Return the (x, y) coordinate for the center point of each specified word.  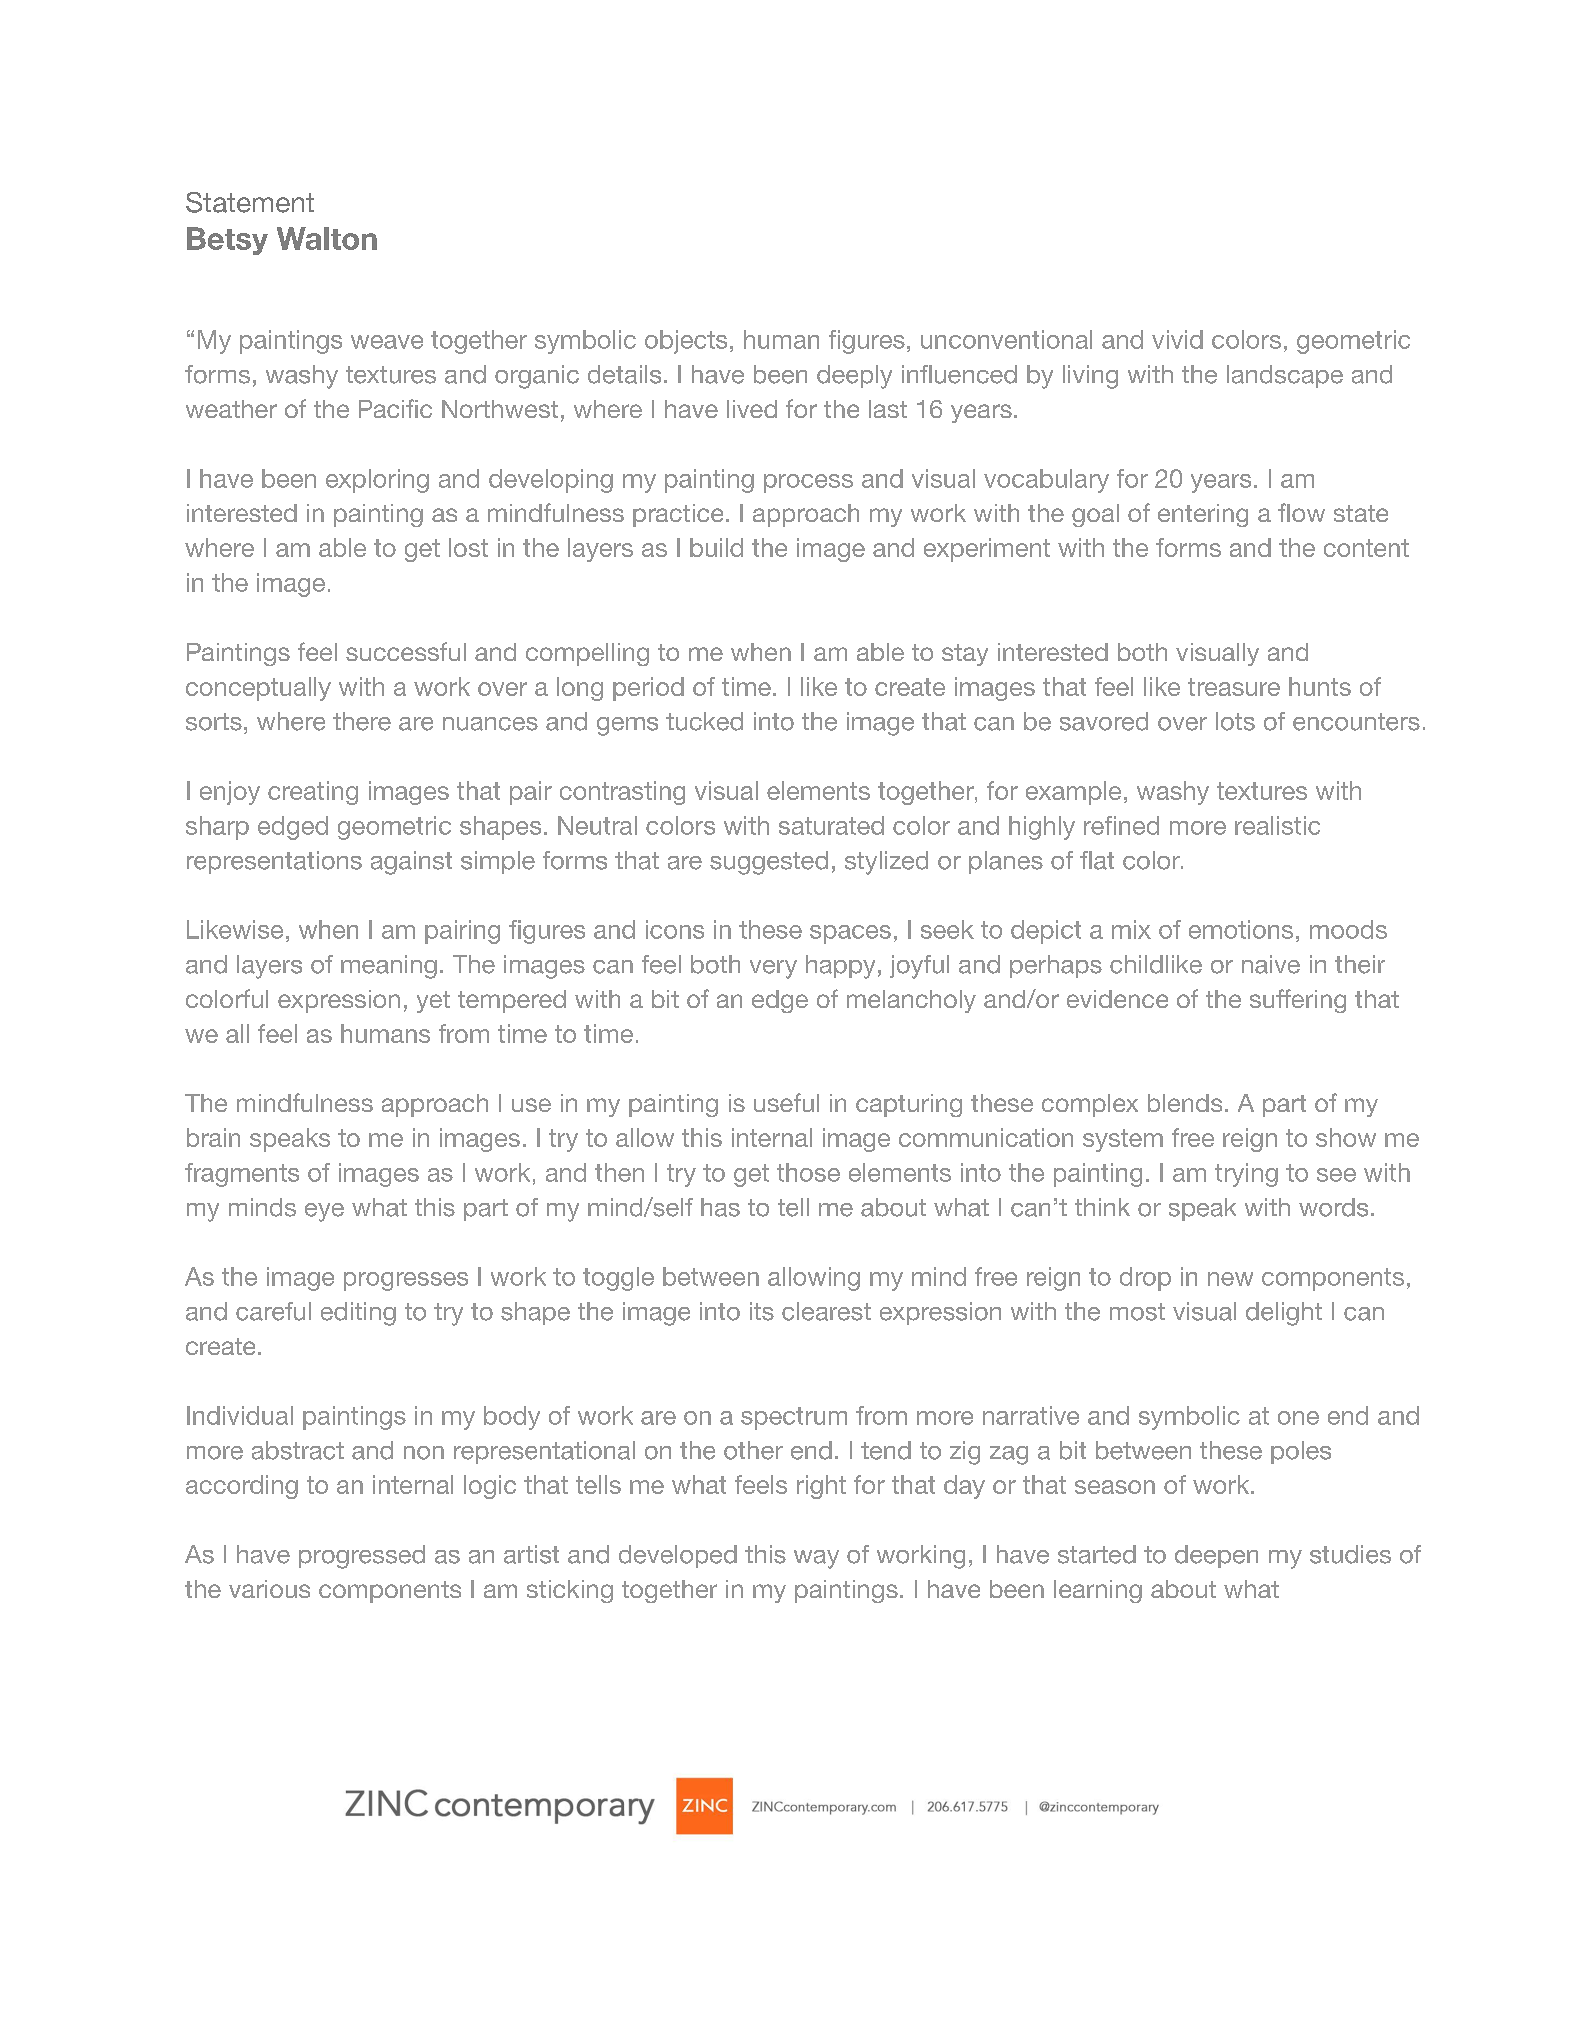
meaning (389, 967)
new (1230, 1279)
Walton (327, 238)
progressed (362, 1557)
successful (406, 651)
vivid (1177, 339)
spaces (850, 934)
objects (686, 342)
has (720, 1207)
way (816, 1559)
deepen (1216, 1556)
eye (324, 1212)
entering (1203, 515)
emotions (1241, 929)
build (716, 547)
